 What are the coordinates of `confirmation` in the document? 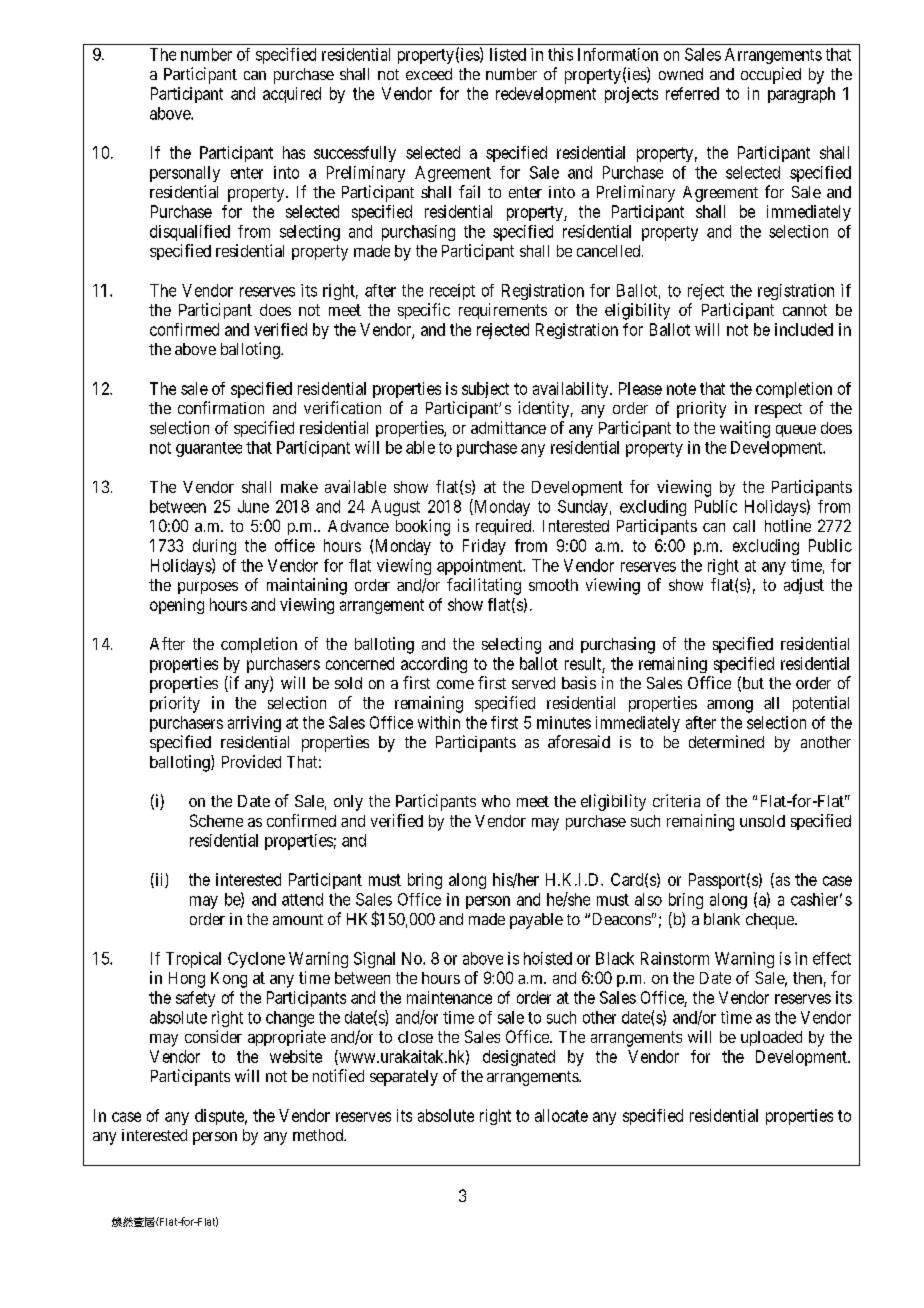 It's located at (221, 407).
